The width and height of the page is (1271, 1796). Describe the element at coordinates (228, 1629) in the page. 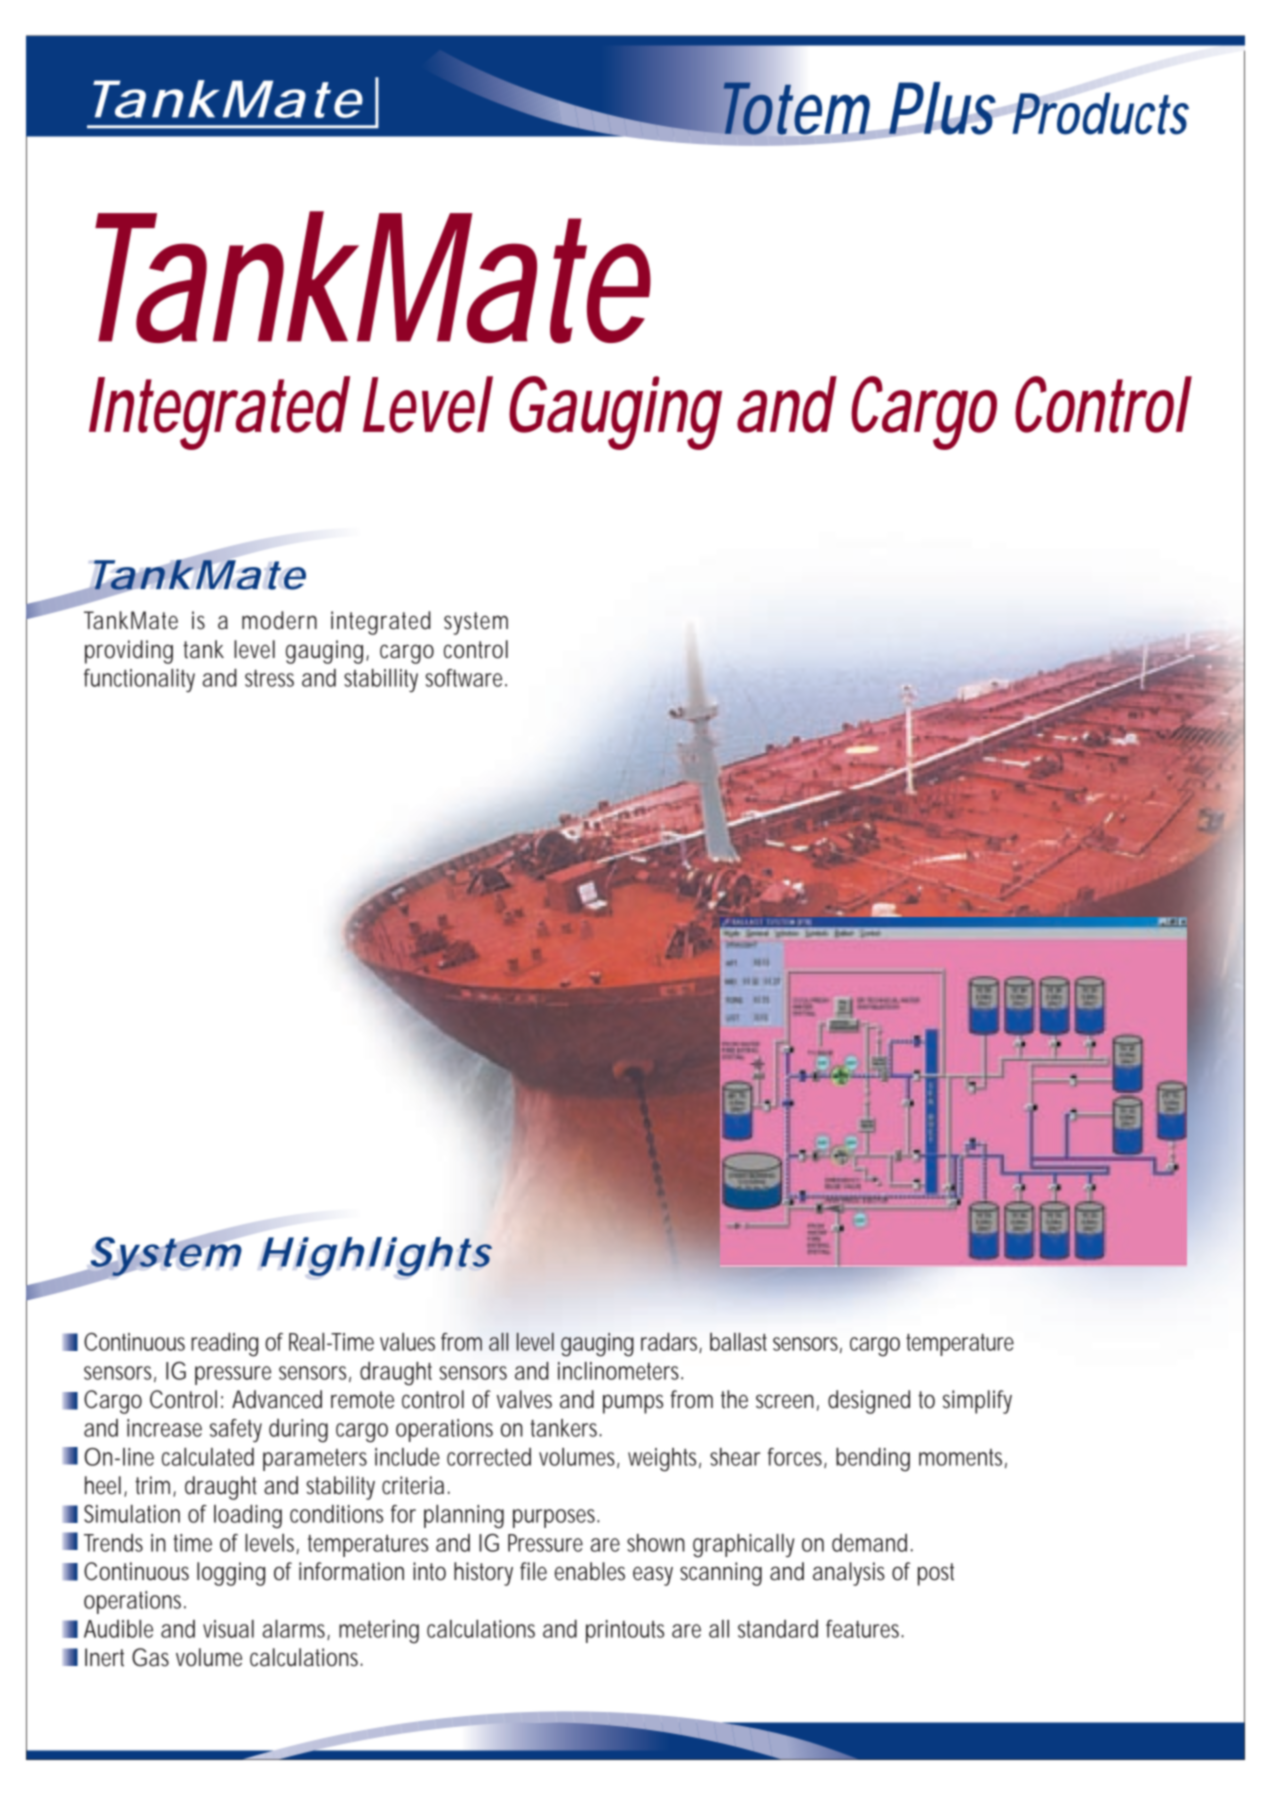

I see `visual` at that location.
